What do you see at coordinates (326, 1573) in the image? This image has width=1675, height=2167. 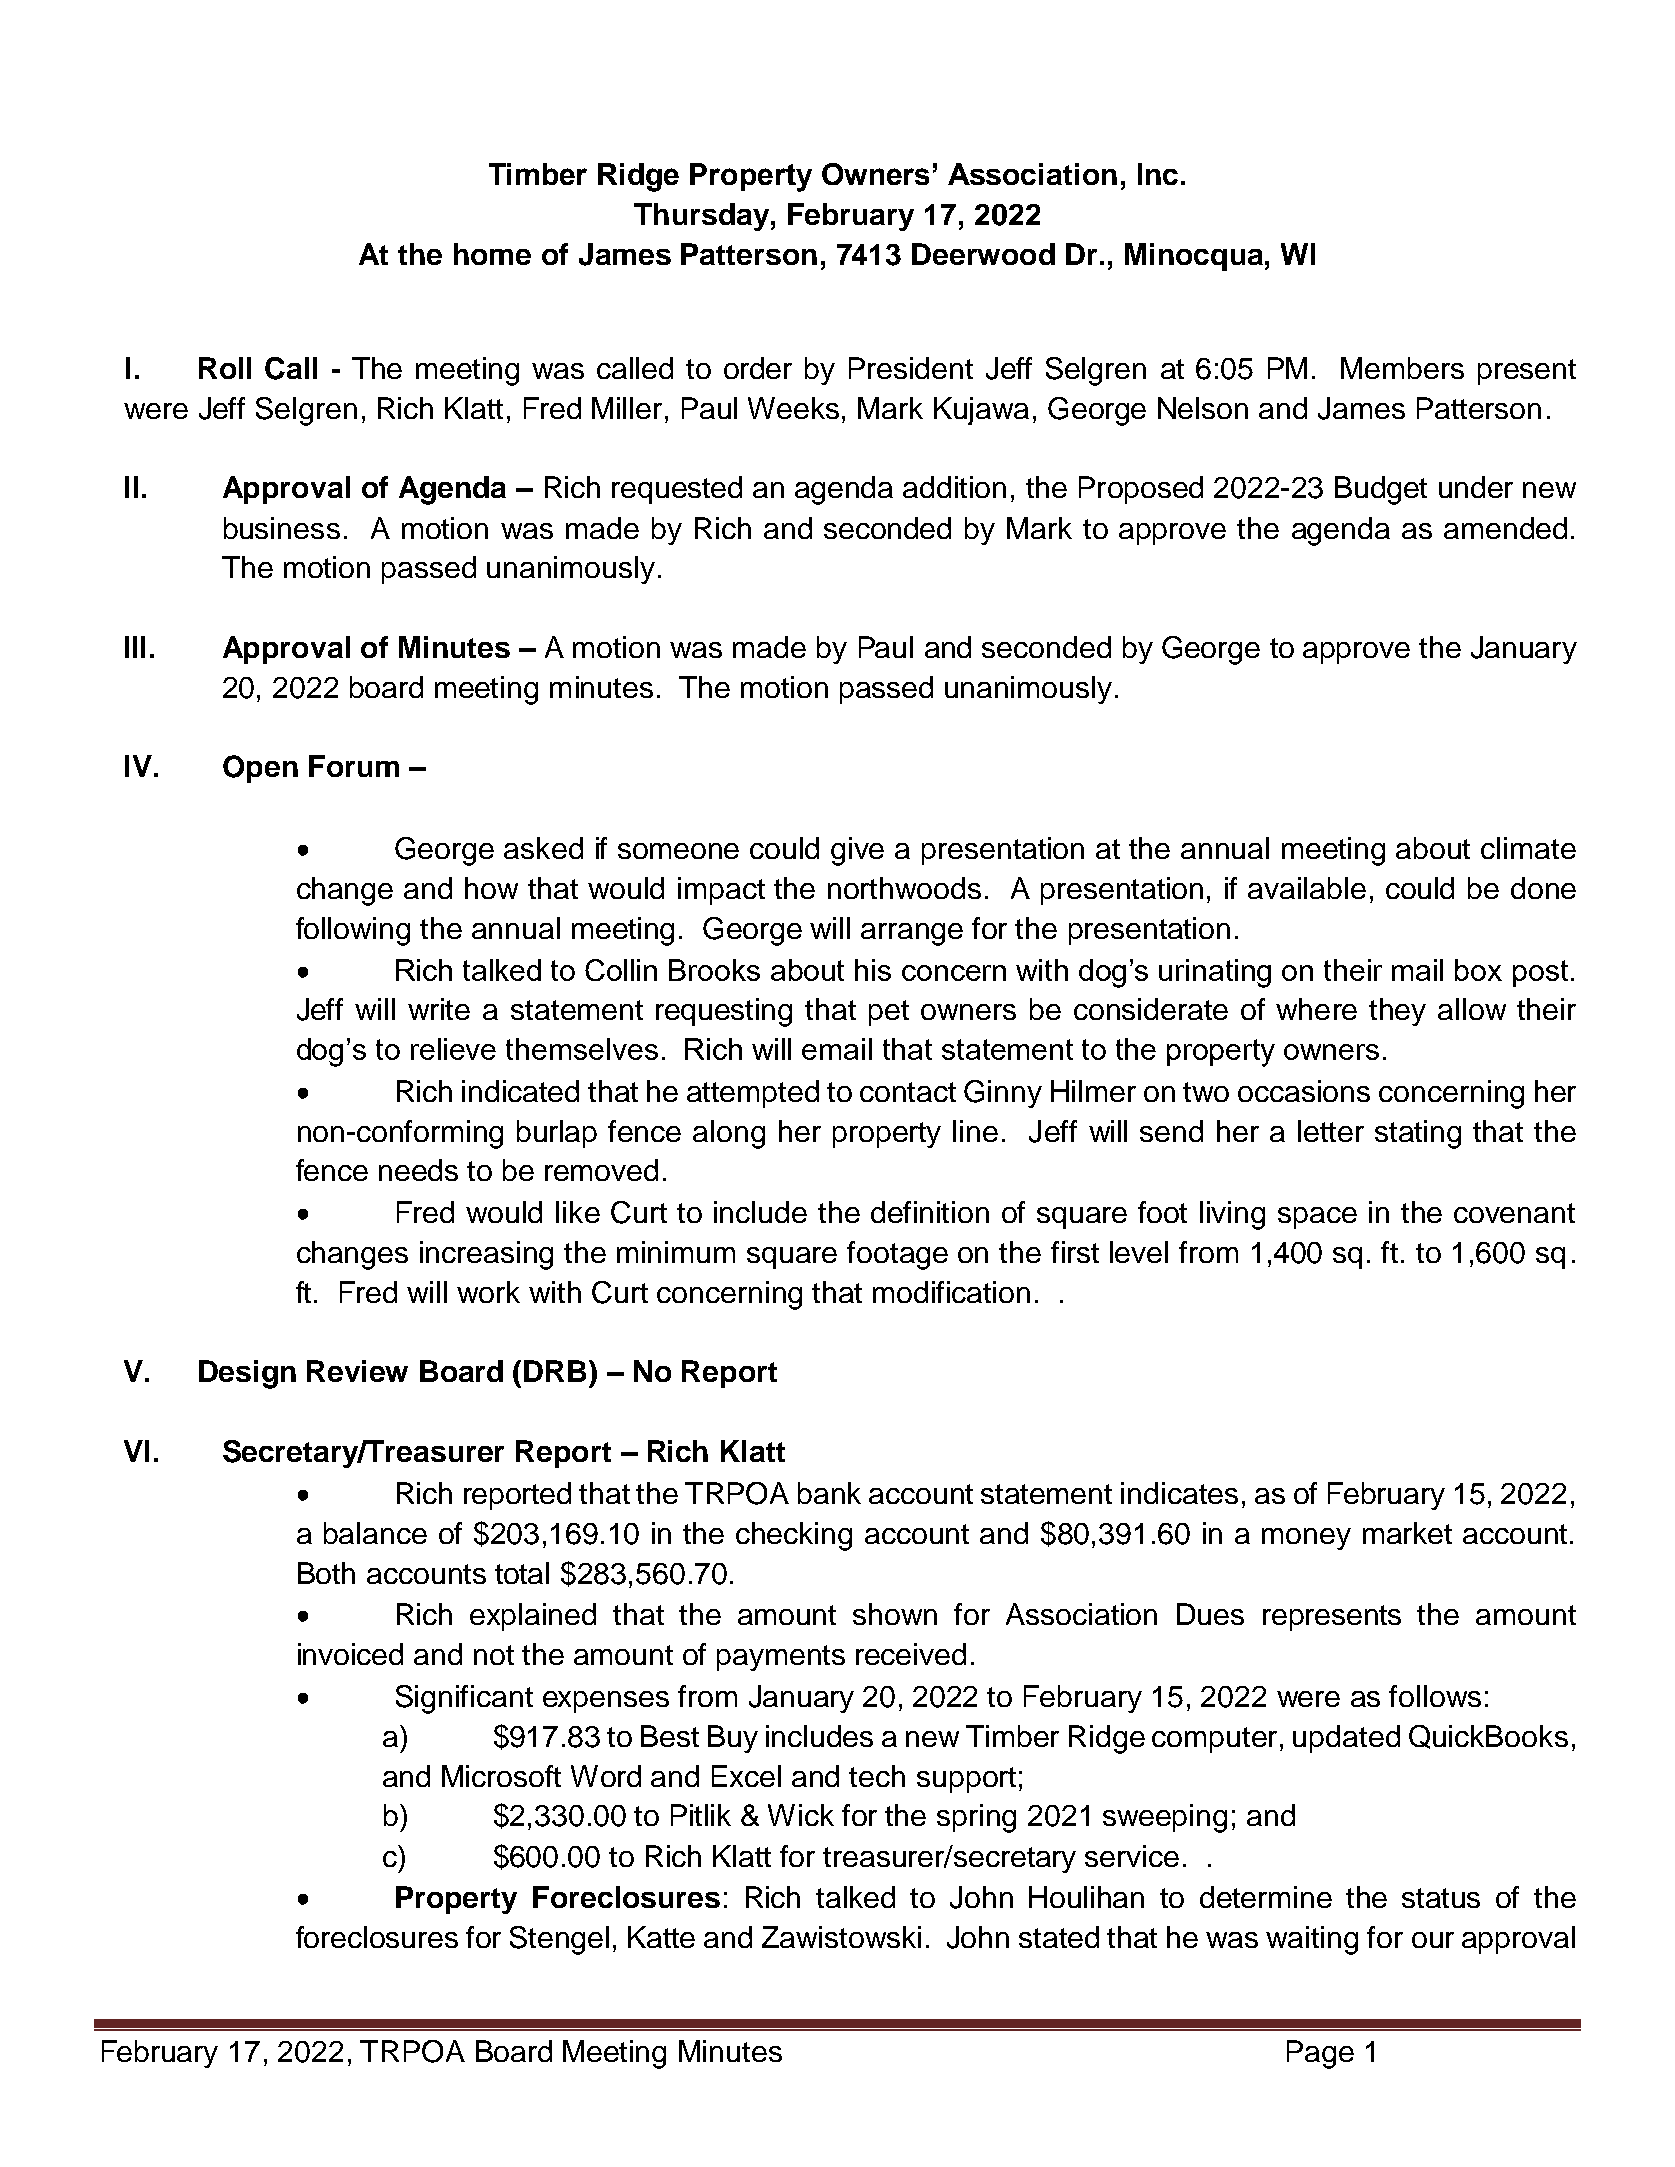 I see `Both` at bounding box center [326, 1573].
